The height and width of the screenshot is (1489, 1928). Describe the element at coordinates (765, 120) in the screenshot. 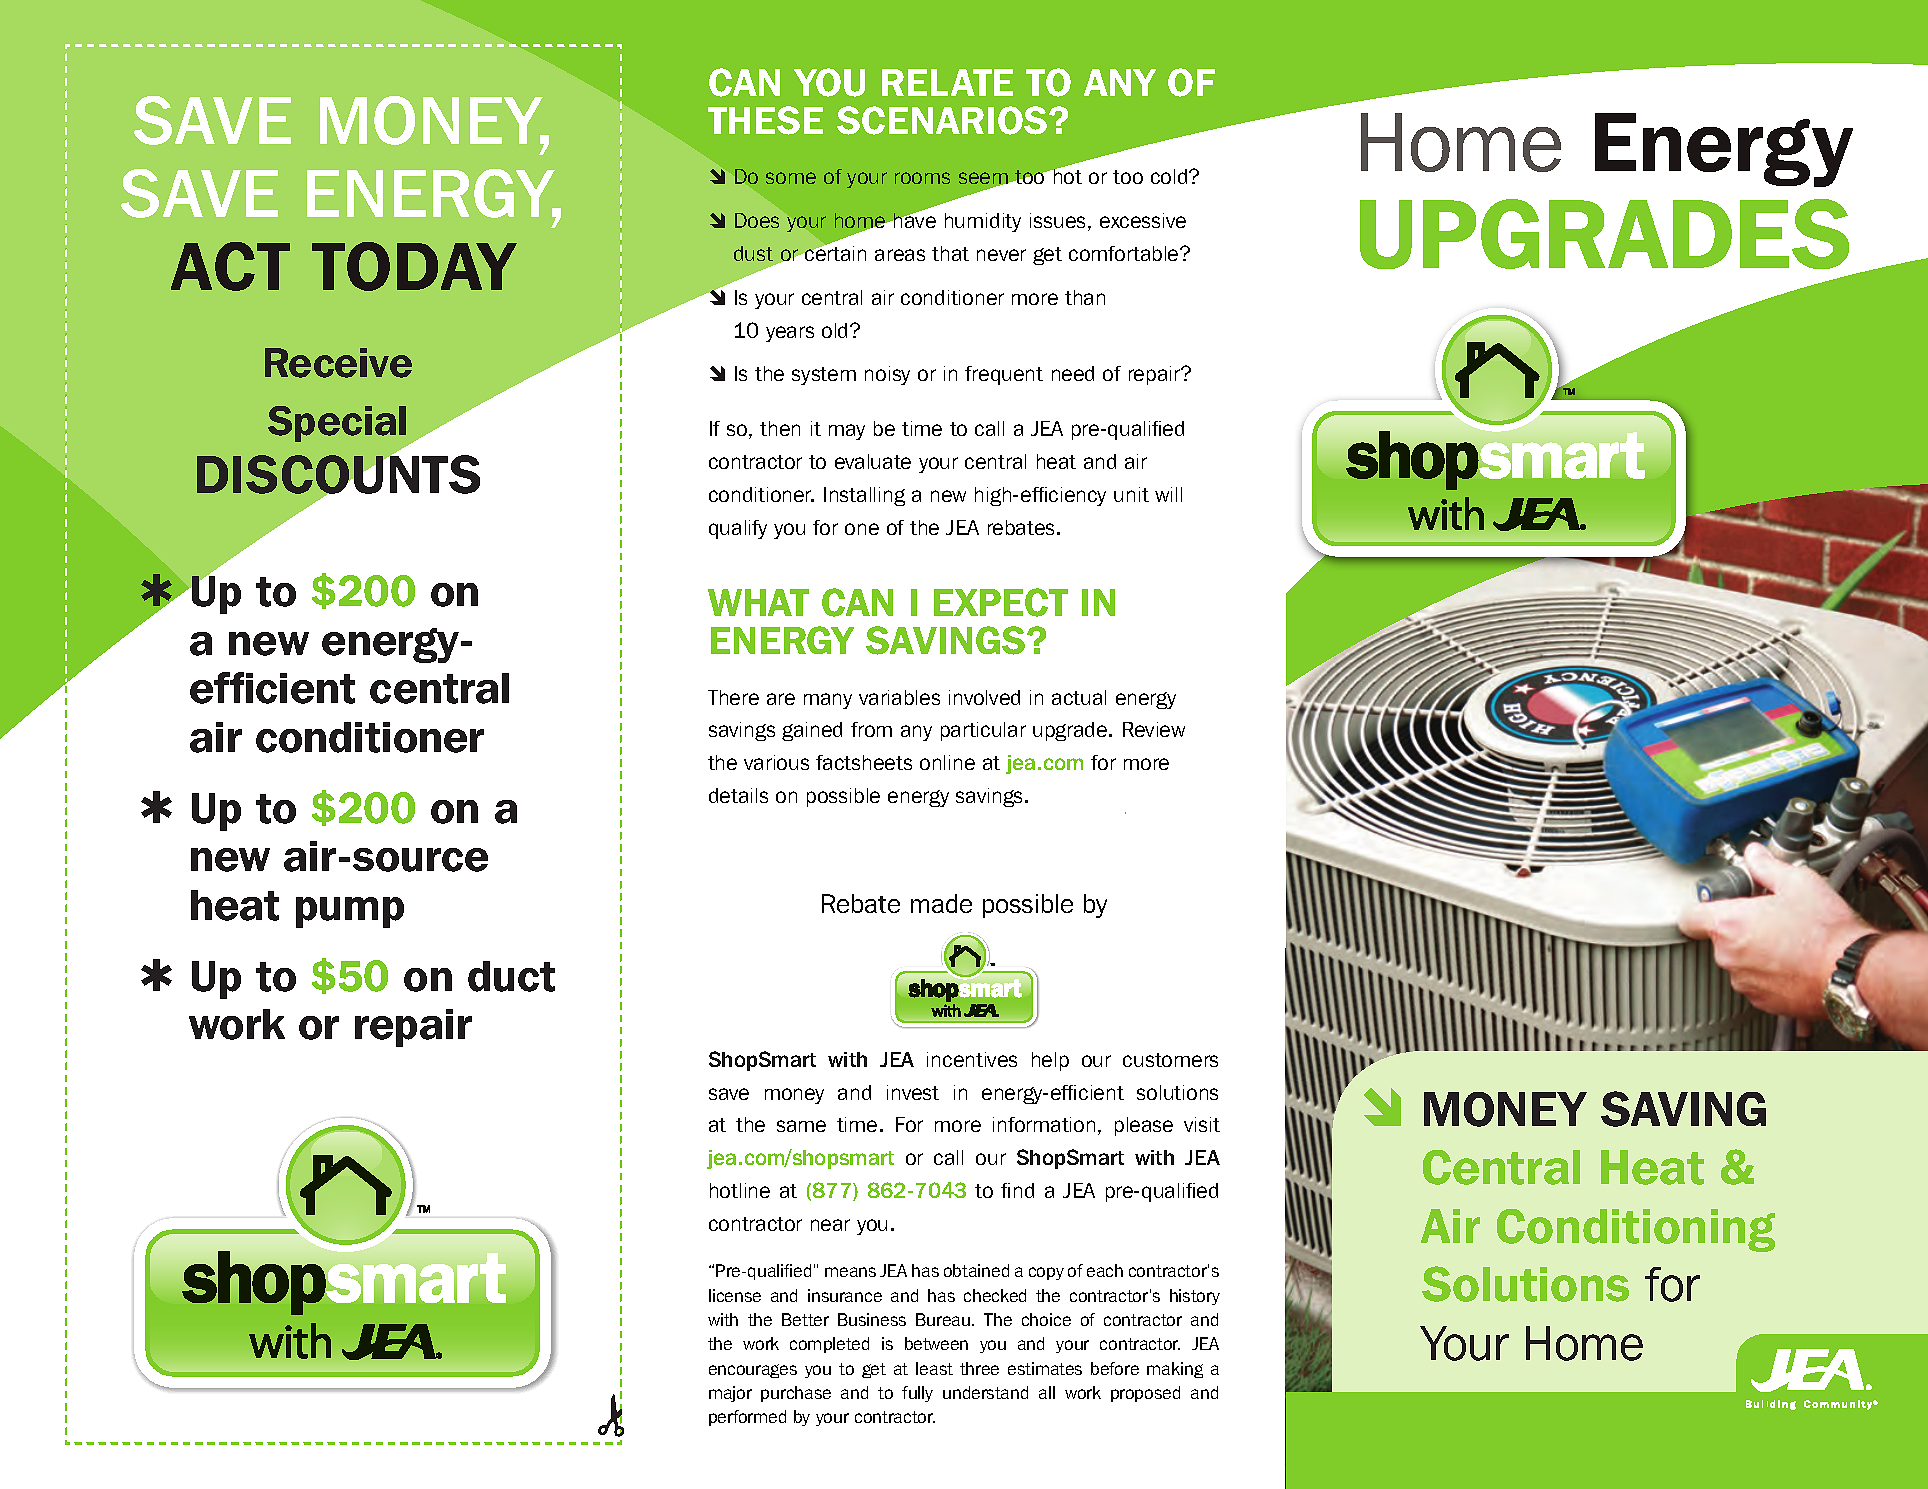

I see `THESE` at that location.
